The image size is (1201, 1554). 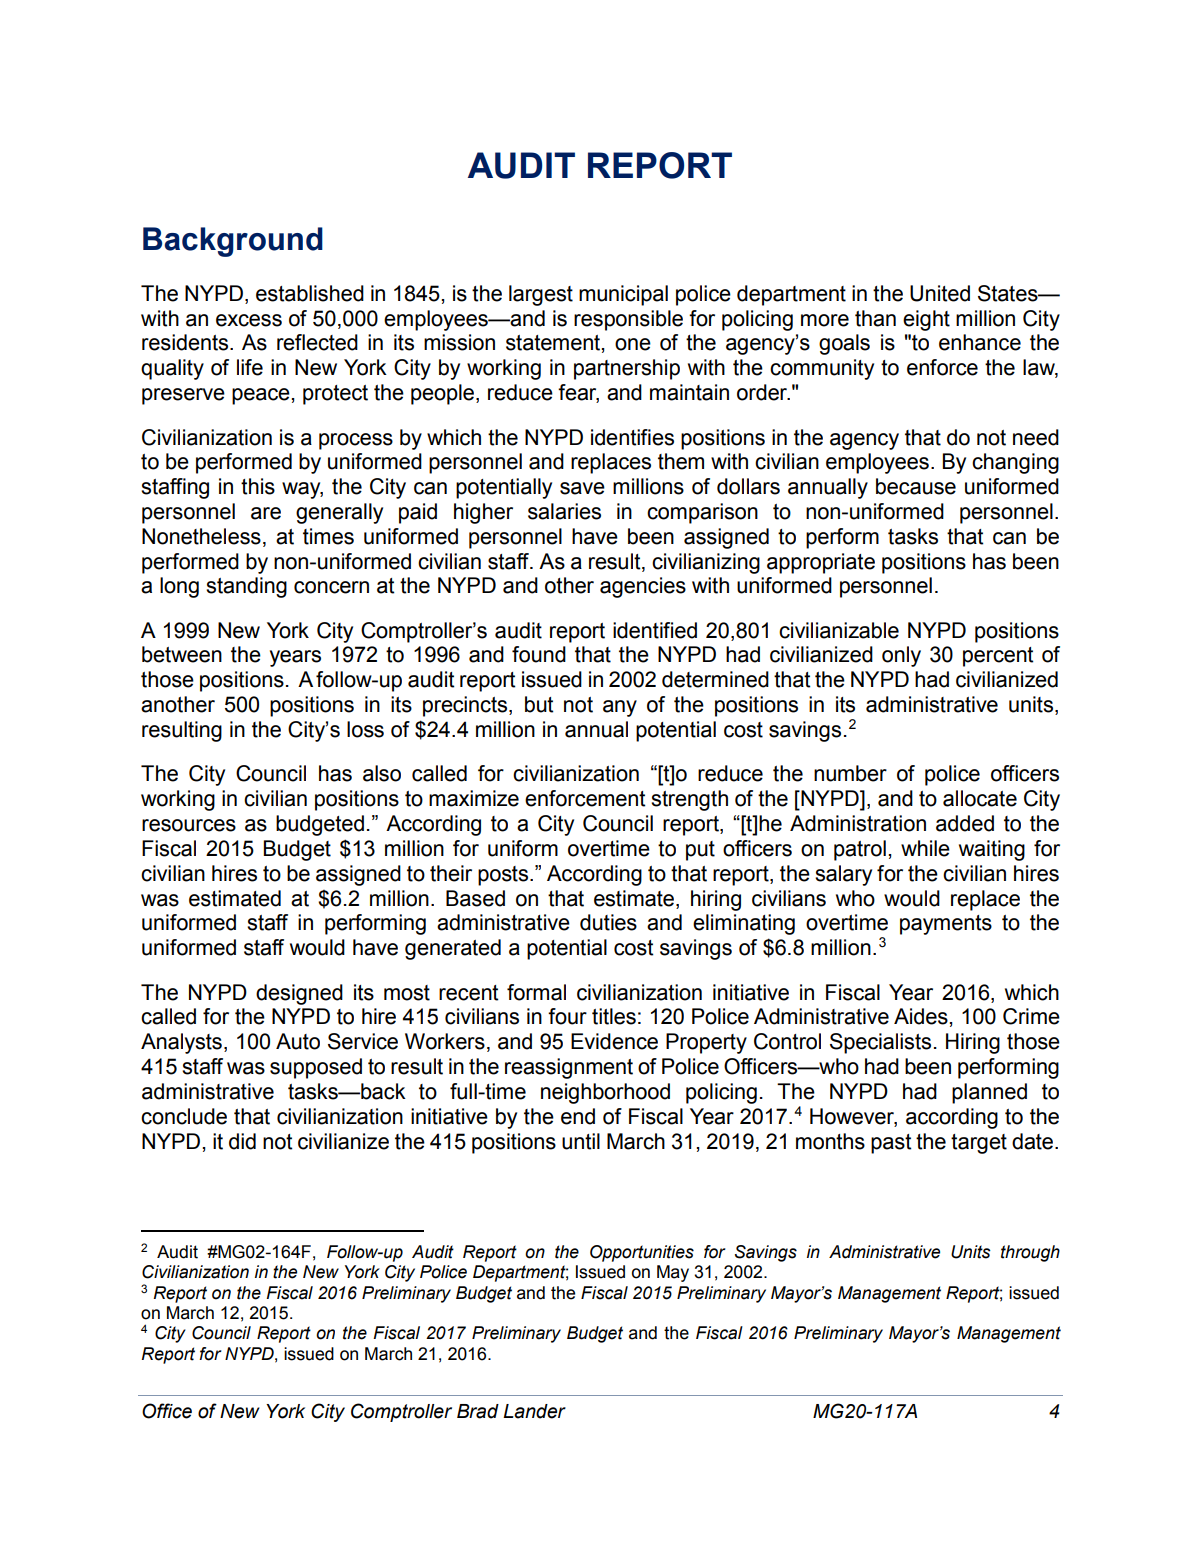 I want to click on Brad, so click(x=478, y=1411).
